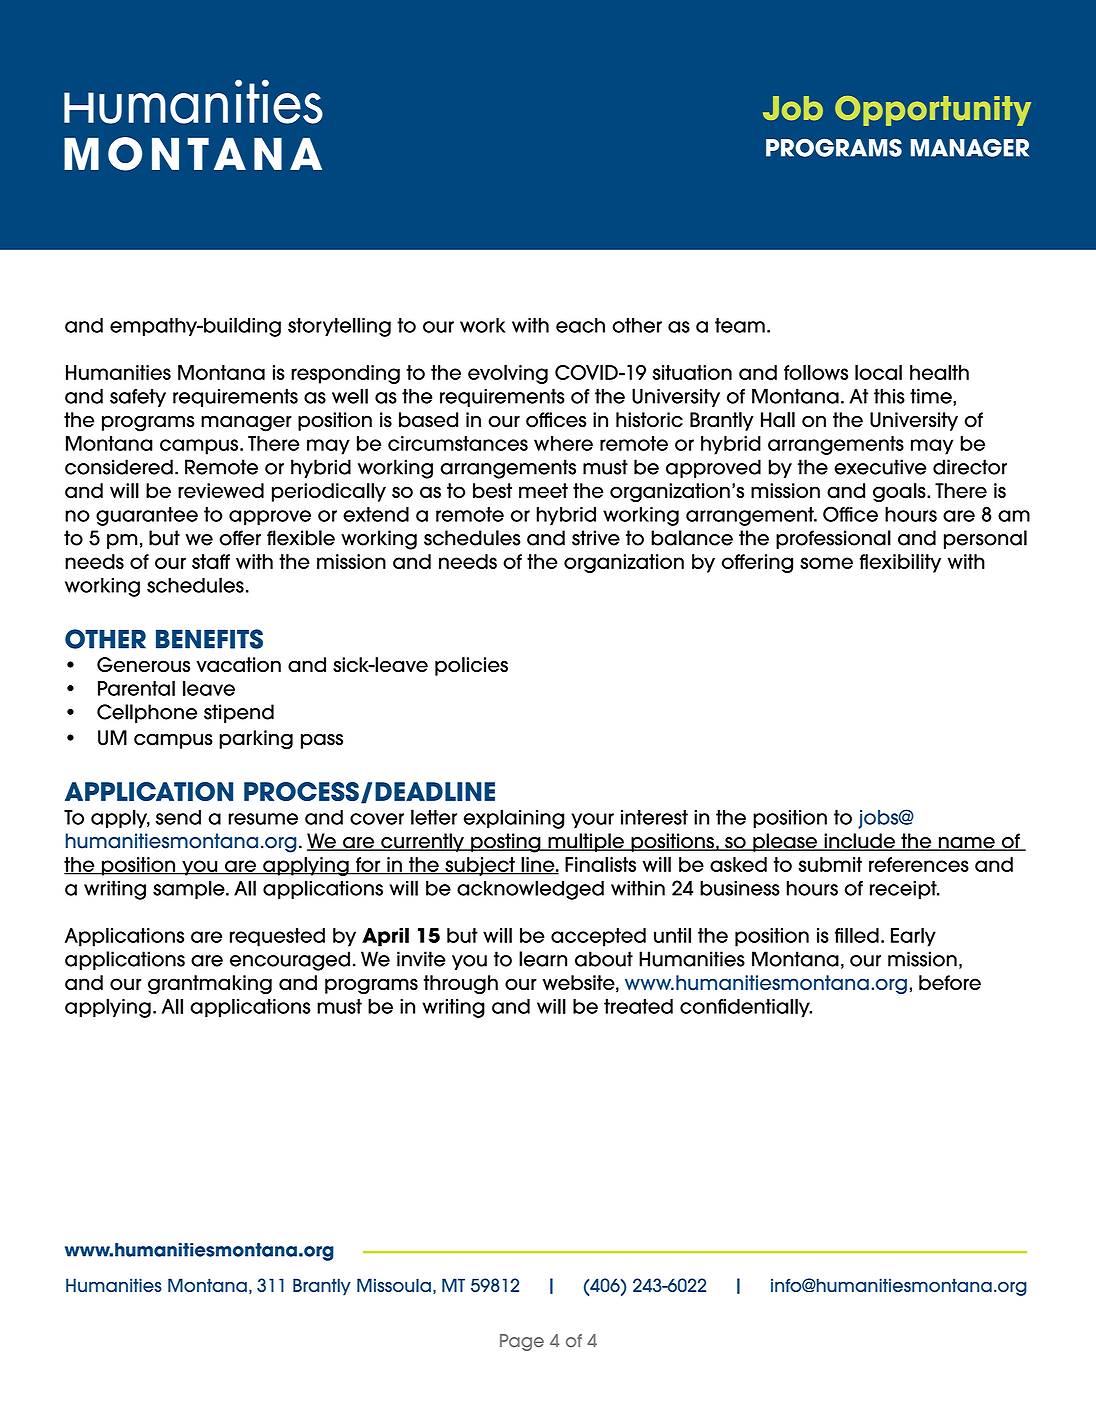  I want to click on Opportunity, so click(933, 111).
